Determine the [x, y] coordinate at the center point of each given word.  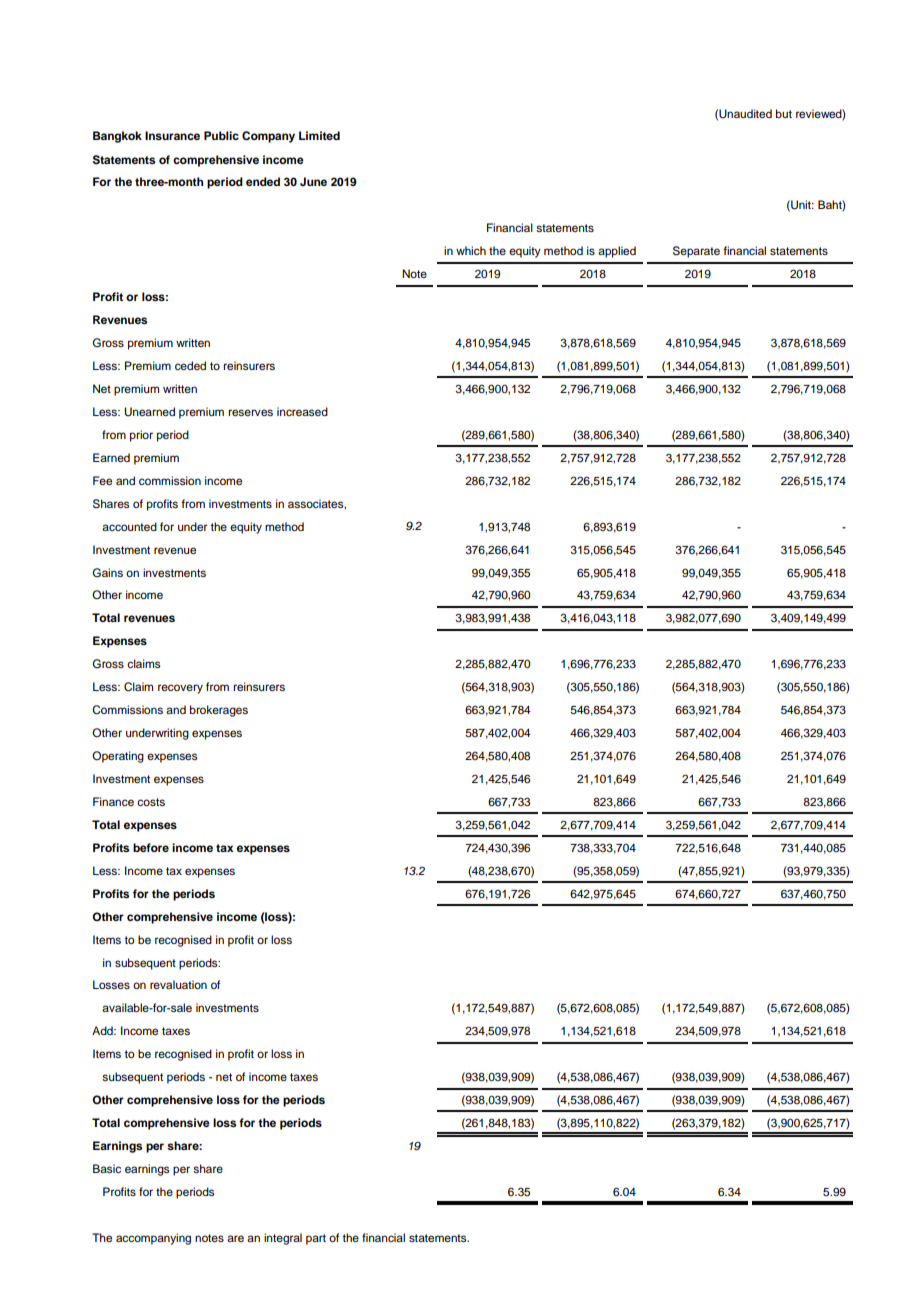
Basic [107, 1168]
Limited [319, 135]
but [784, 113]
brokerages [219, 711]
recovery [180, 689]
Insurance [172, 135]
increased [302, 411]
